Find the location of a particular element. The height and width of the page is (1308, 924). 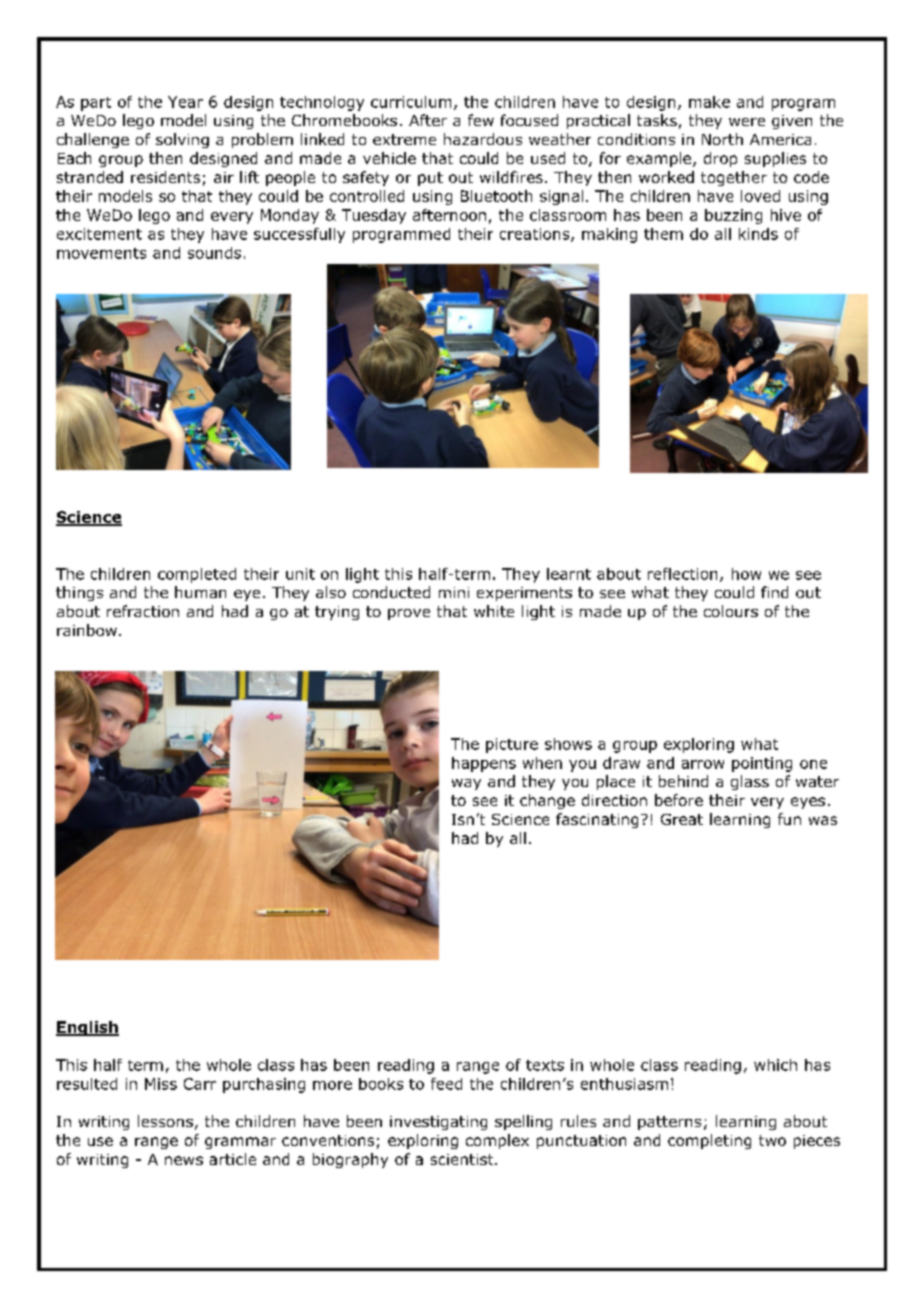

refraction is located at coordinates (143, 611).
